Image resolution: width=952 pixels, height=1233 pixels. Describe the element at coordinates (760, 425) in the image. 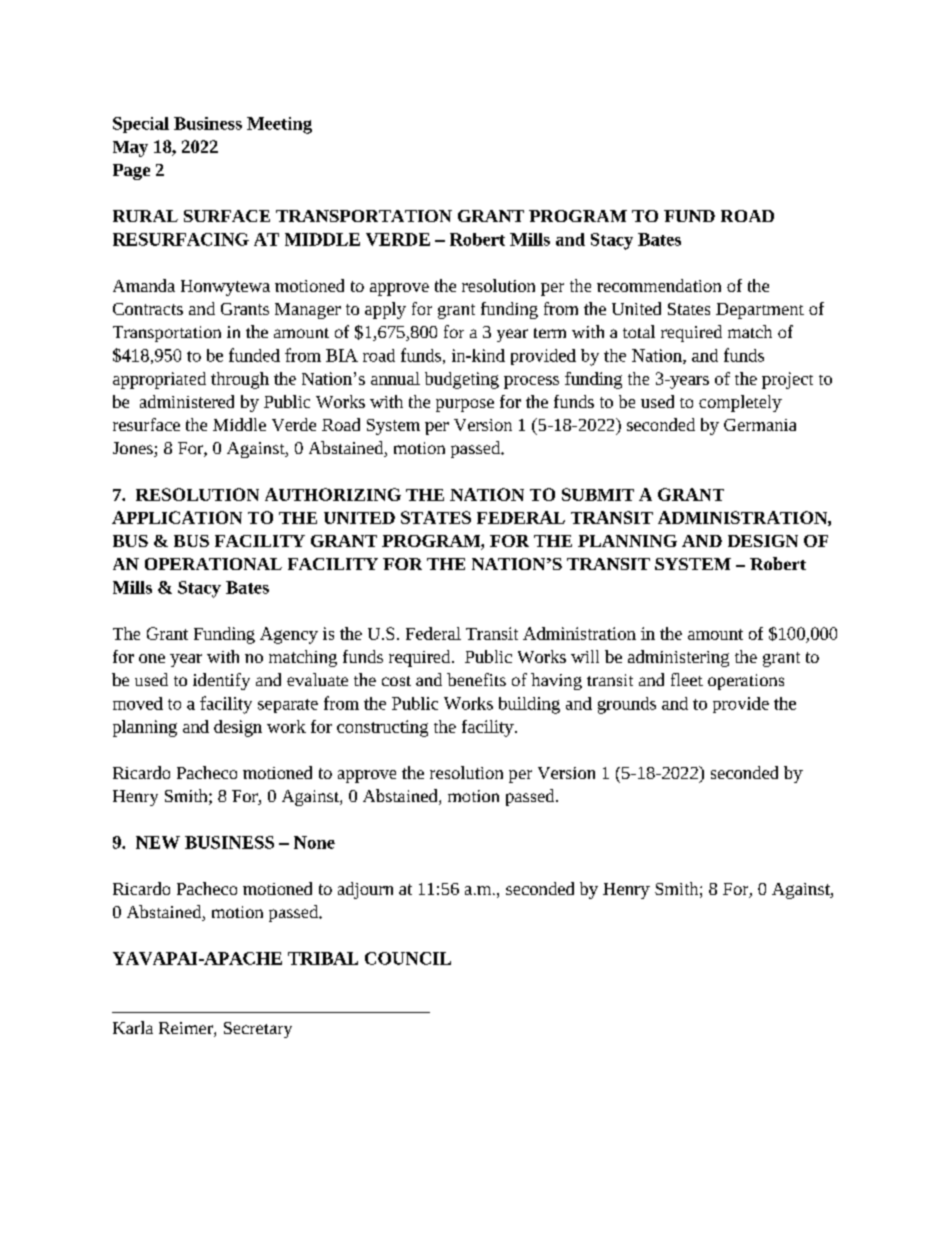

I see `Germania` at that location.
